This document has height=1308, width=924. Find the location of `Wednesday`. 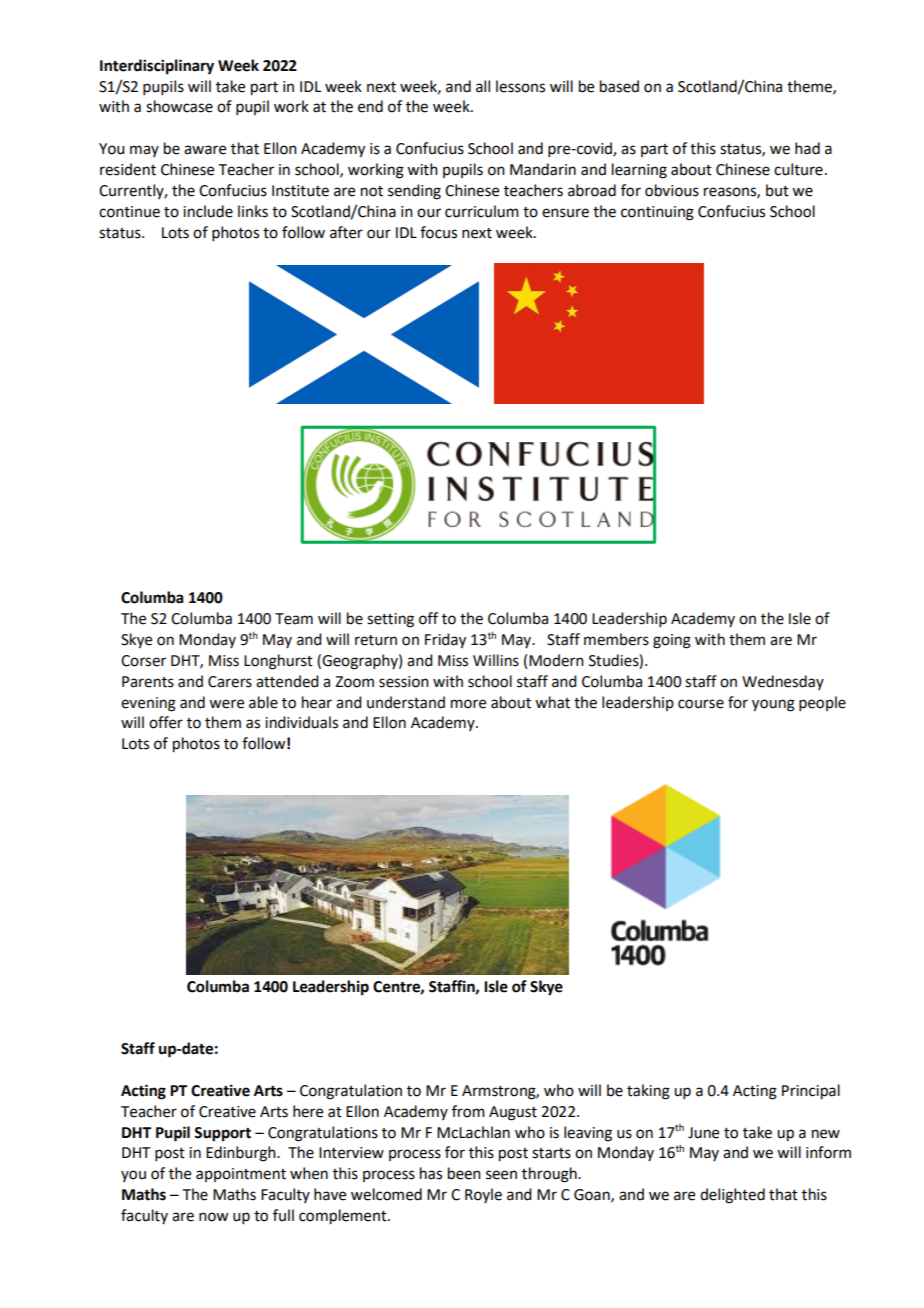

Wednesday is located at coordinates (783, 682).
